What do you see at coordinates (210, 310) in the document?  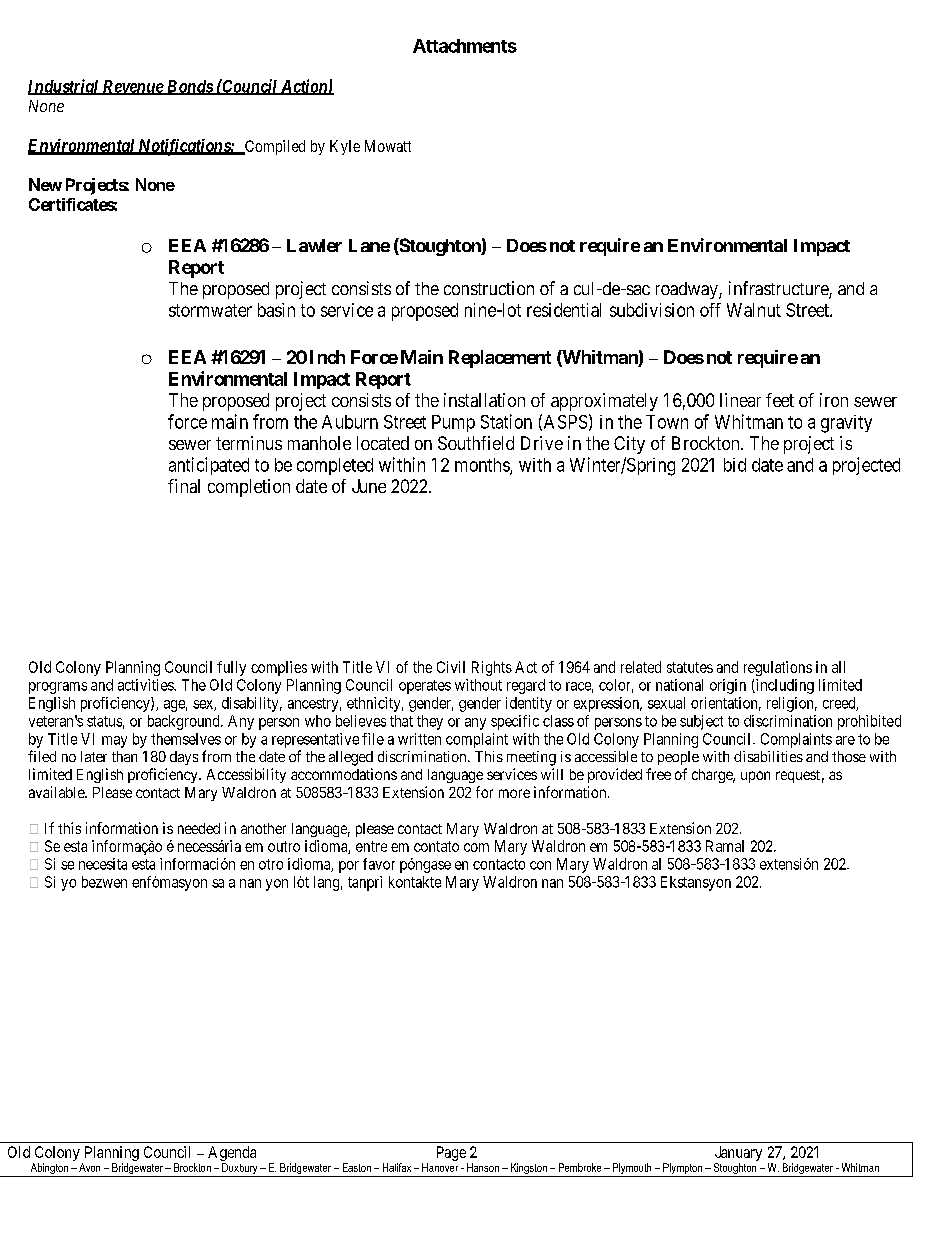 I see `stormwater` at bounding box center [210, 310].
